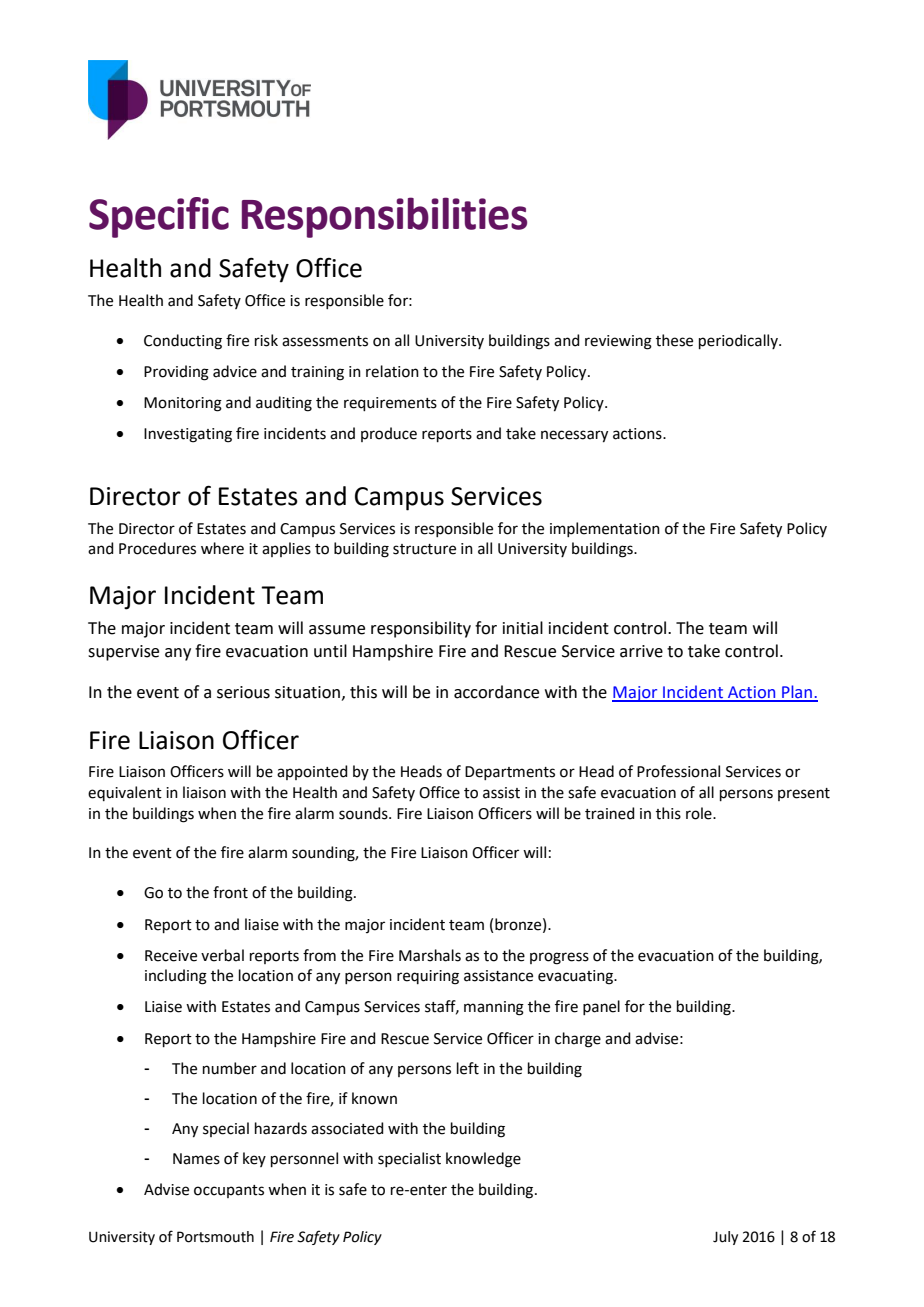  Describe the element at coordinates (605, 529) in the document. I see `implementation` at that location.
